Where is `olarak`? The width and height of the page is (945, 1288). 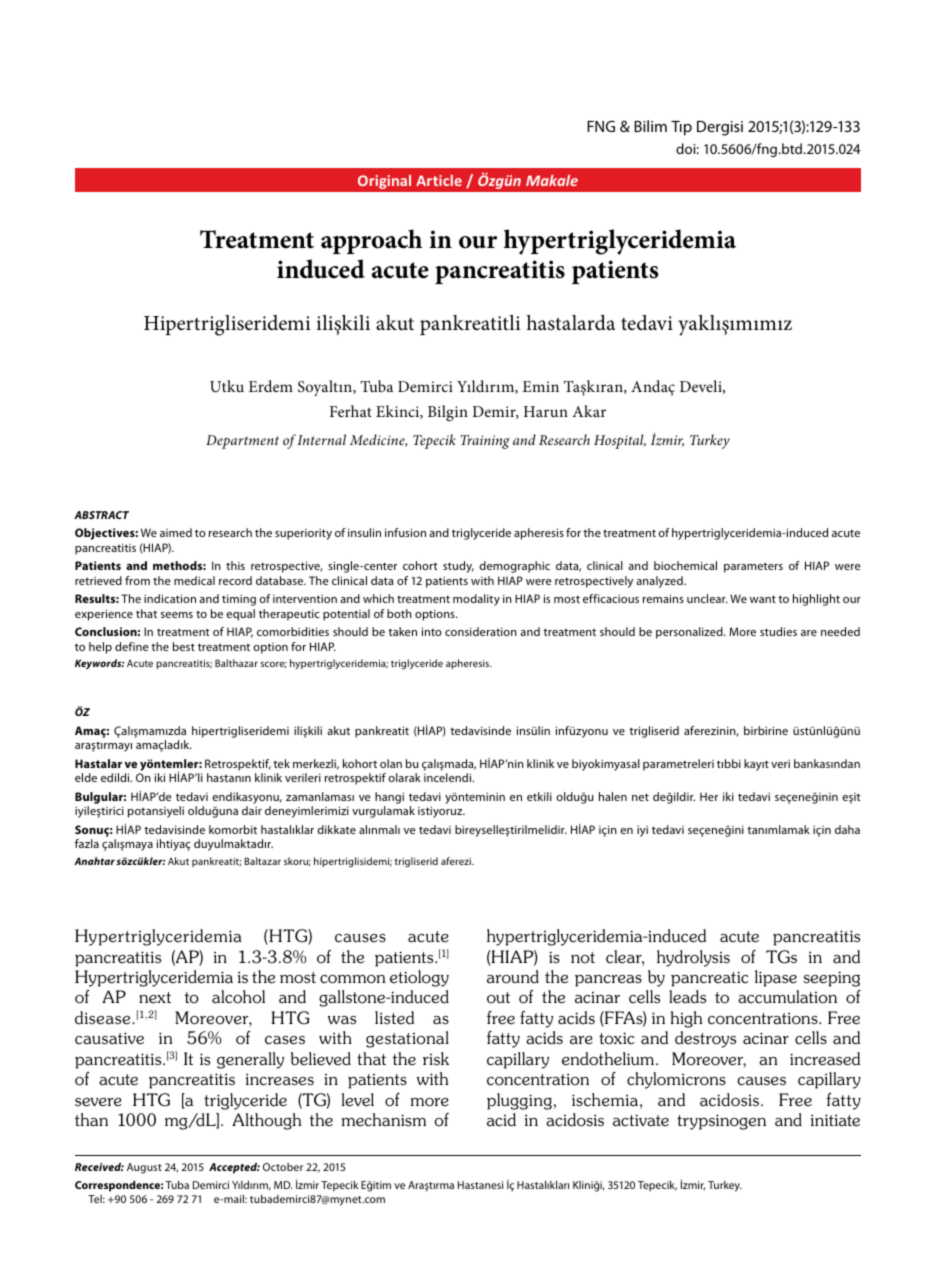
olarak is located at coordinates (404, 777).
